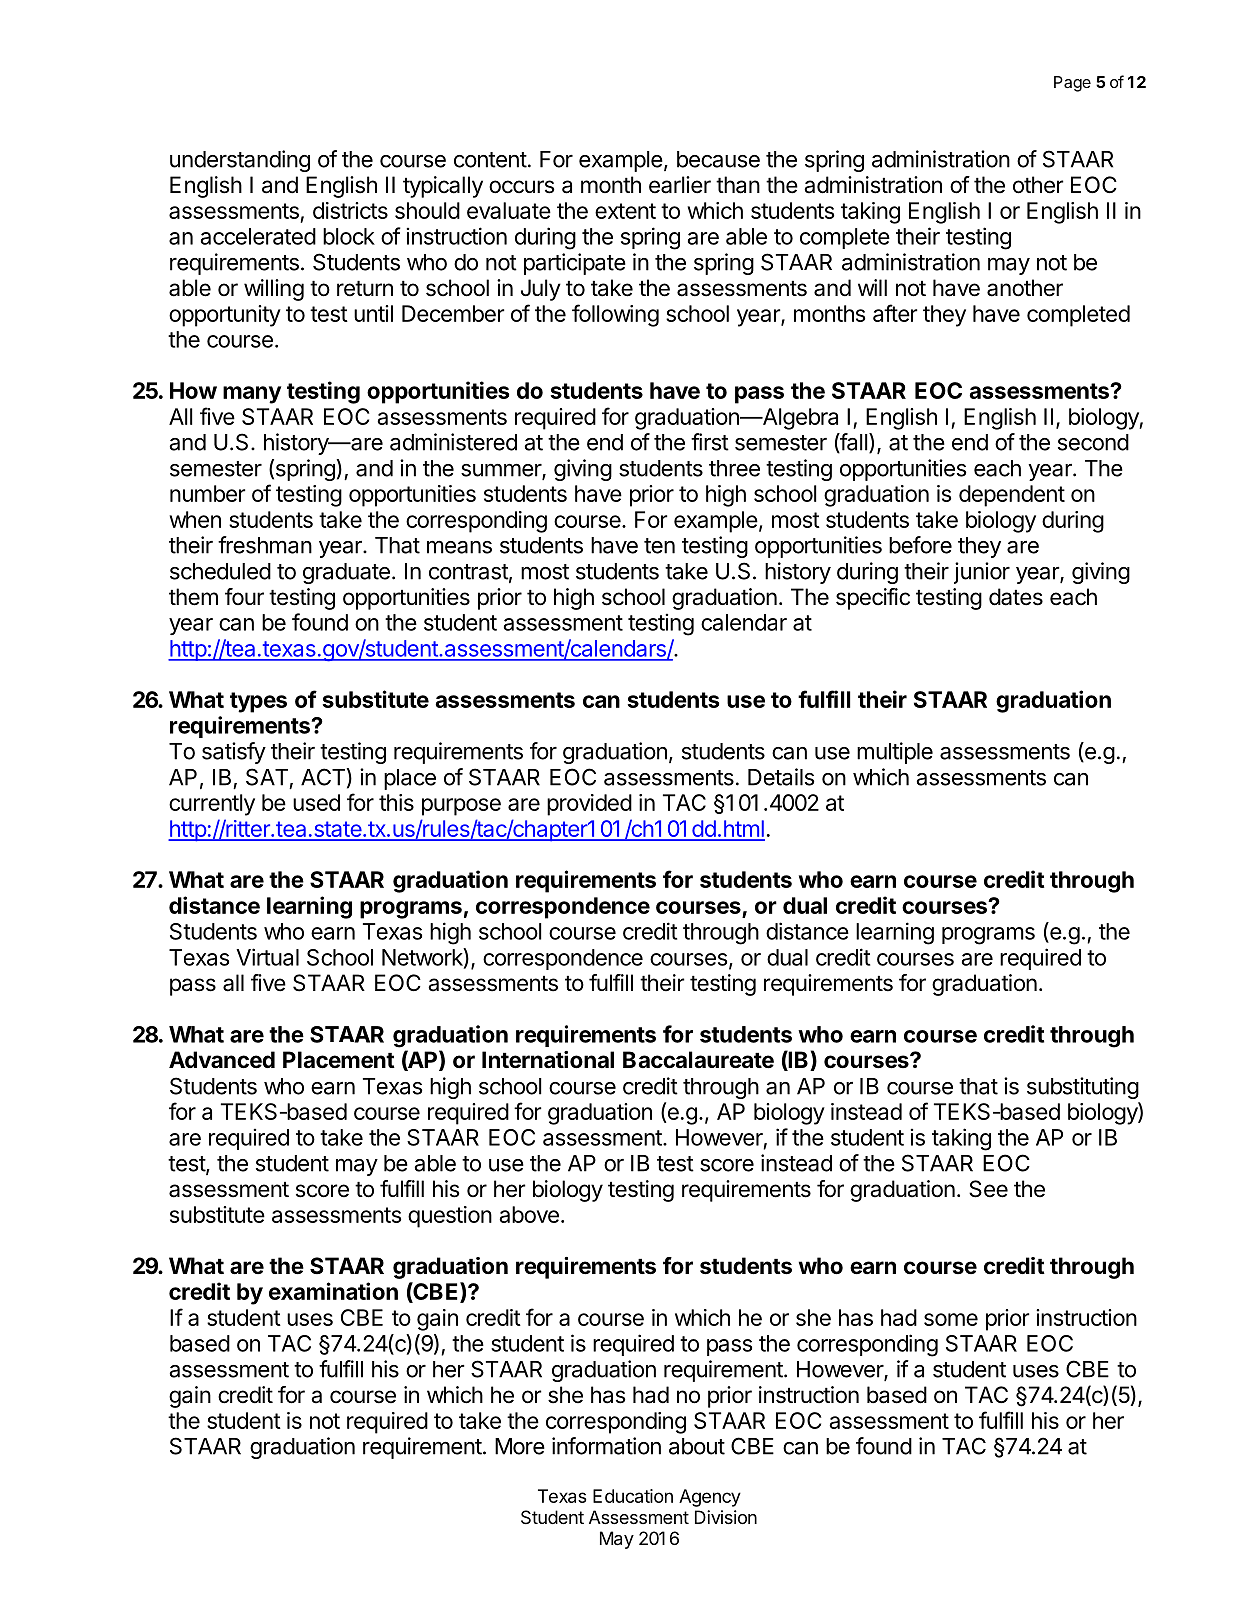 This screenshot has height=1612, width=1246. What do you see at coordinates (252, 395) in the screenshot?
I see `many` at bounding box center [252, 395].
